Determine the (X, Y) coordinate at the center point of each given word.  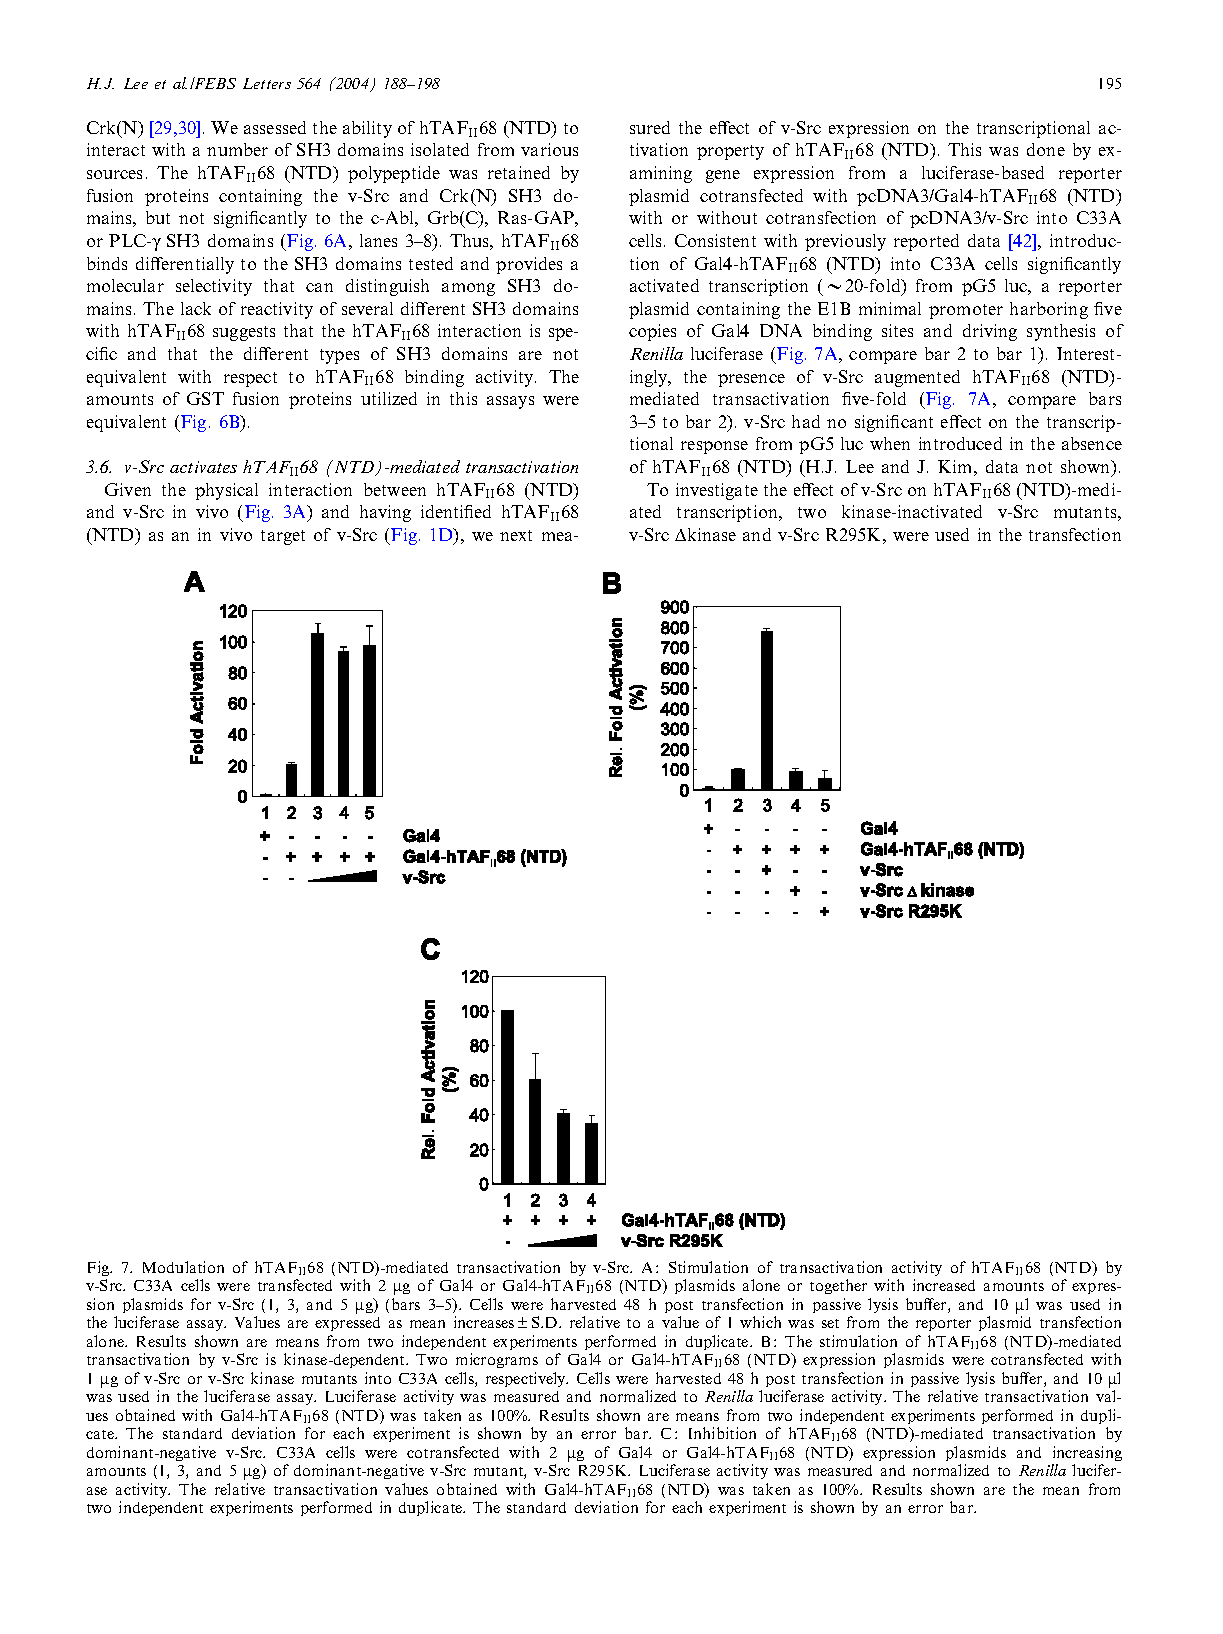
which (760, 1322)
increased (944, 1285)
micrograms (497, 1360)
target (283, 537)
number (237, 149)
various (549, 149)
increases (484, 1322)
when (890, 443)
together (838, 1286)
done (1046, 149)
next (516, 535)
